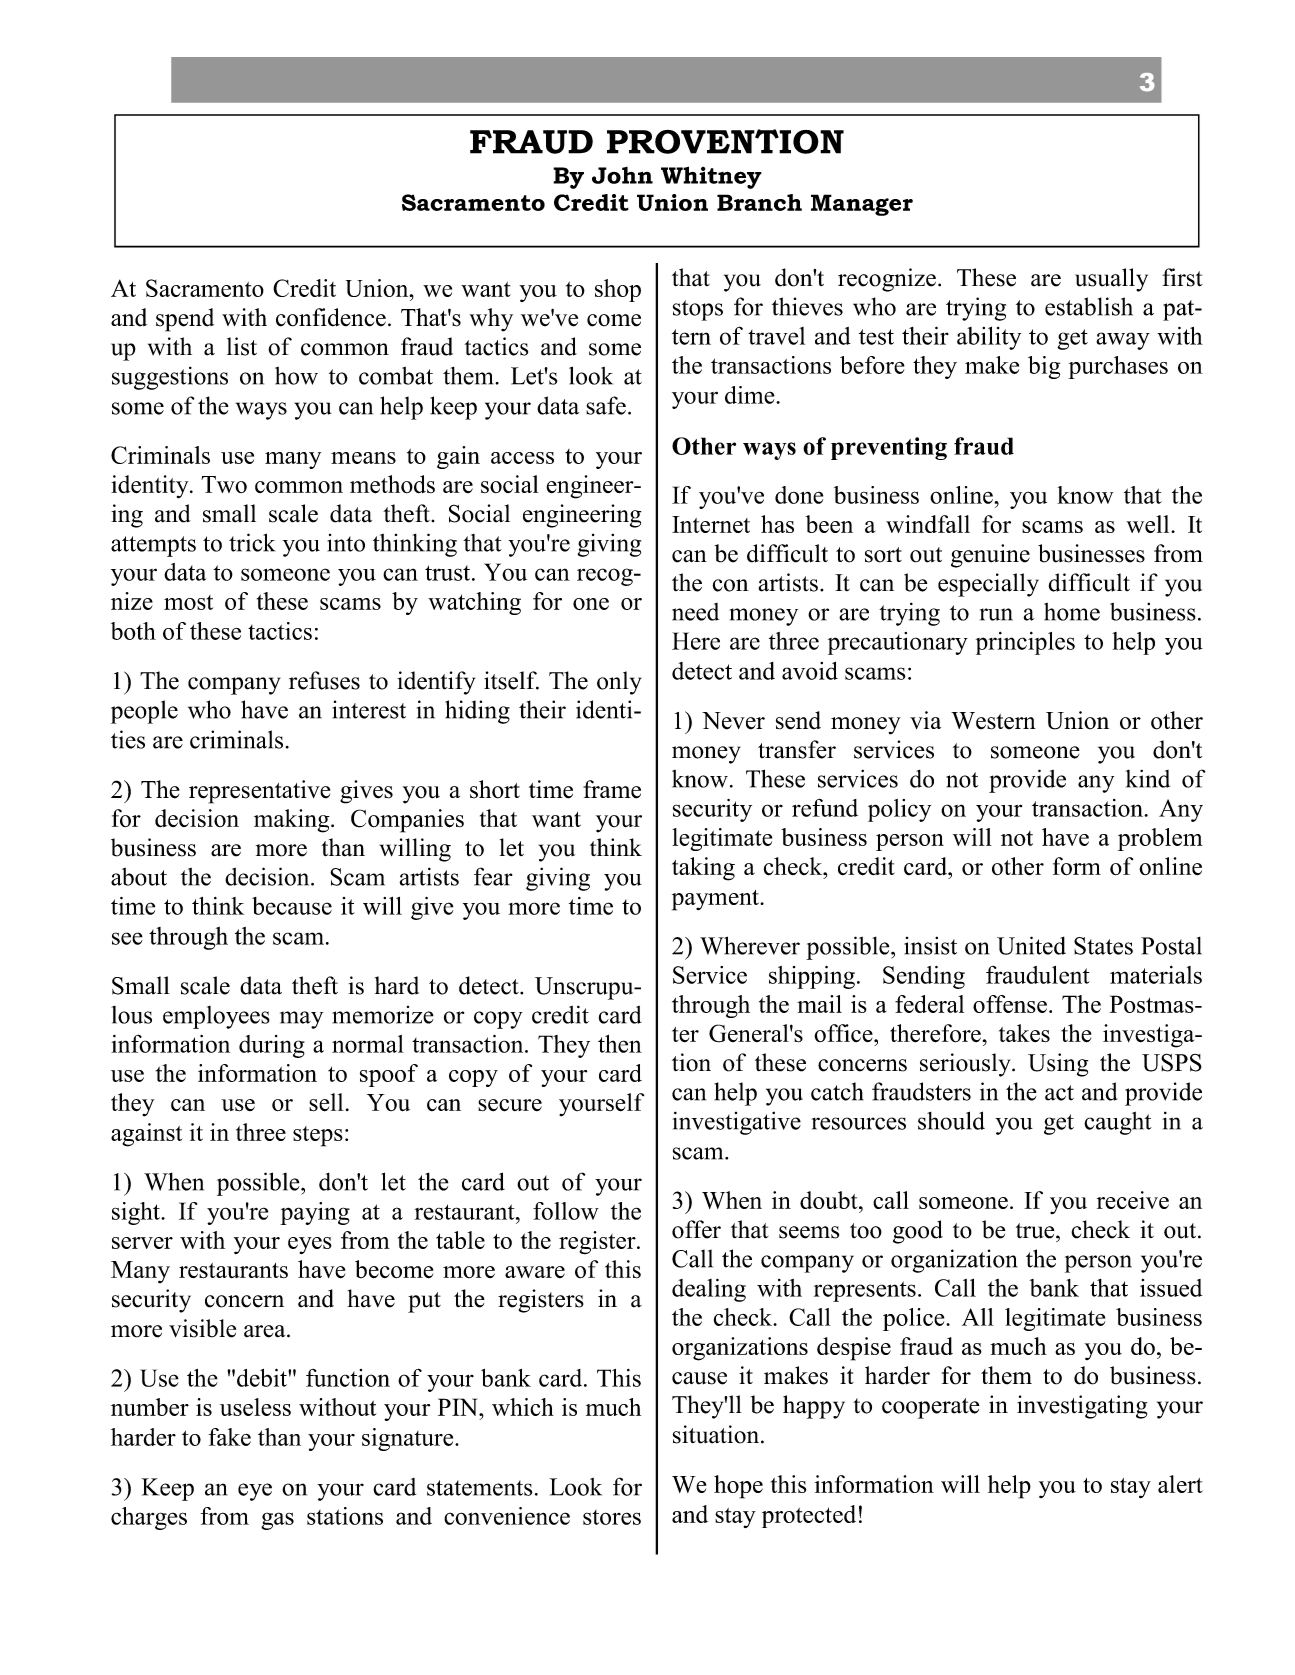 This image has height=1675, width=1295. Describe the element at coordinates (277, 1521) in the image. I see `gas` at that location.
